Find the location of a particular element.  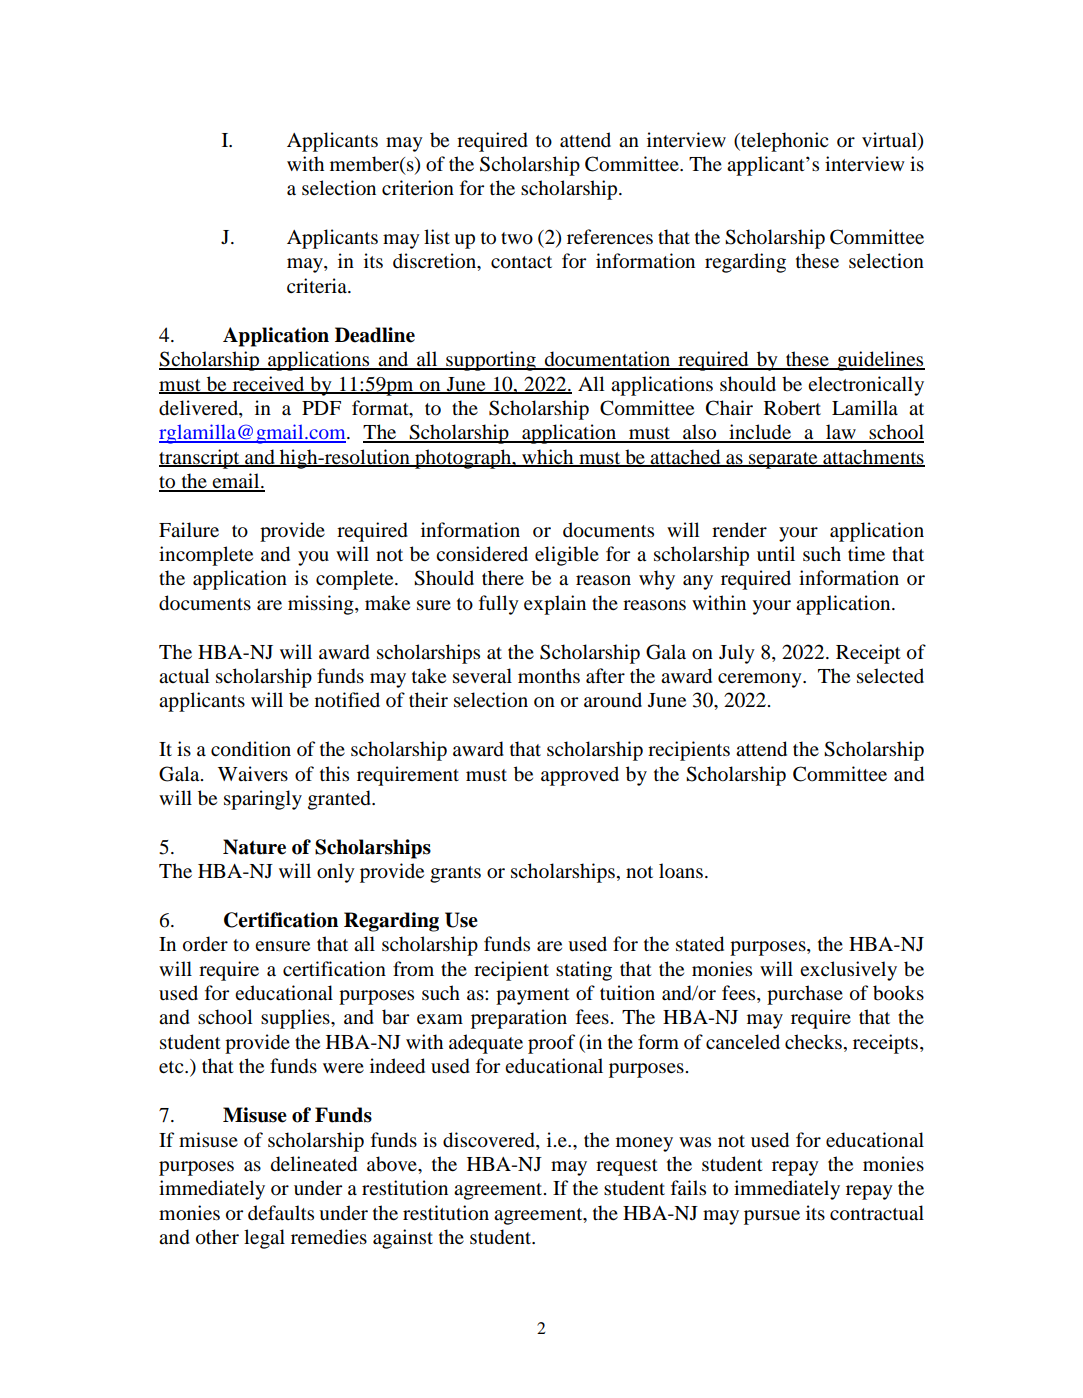

payment is located at coordinates (533, 996).
